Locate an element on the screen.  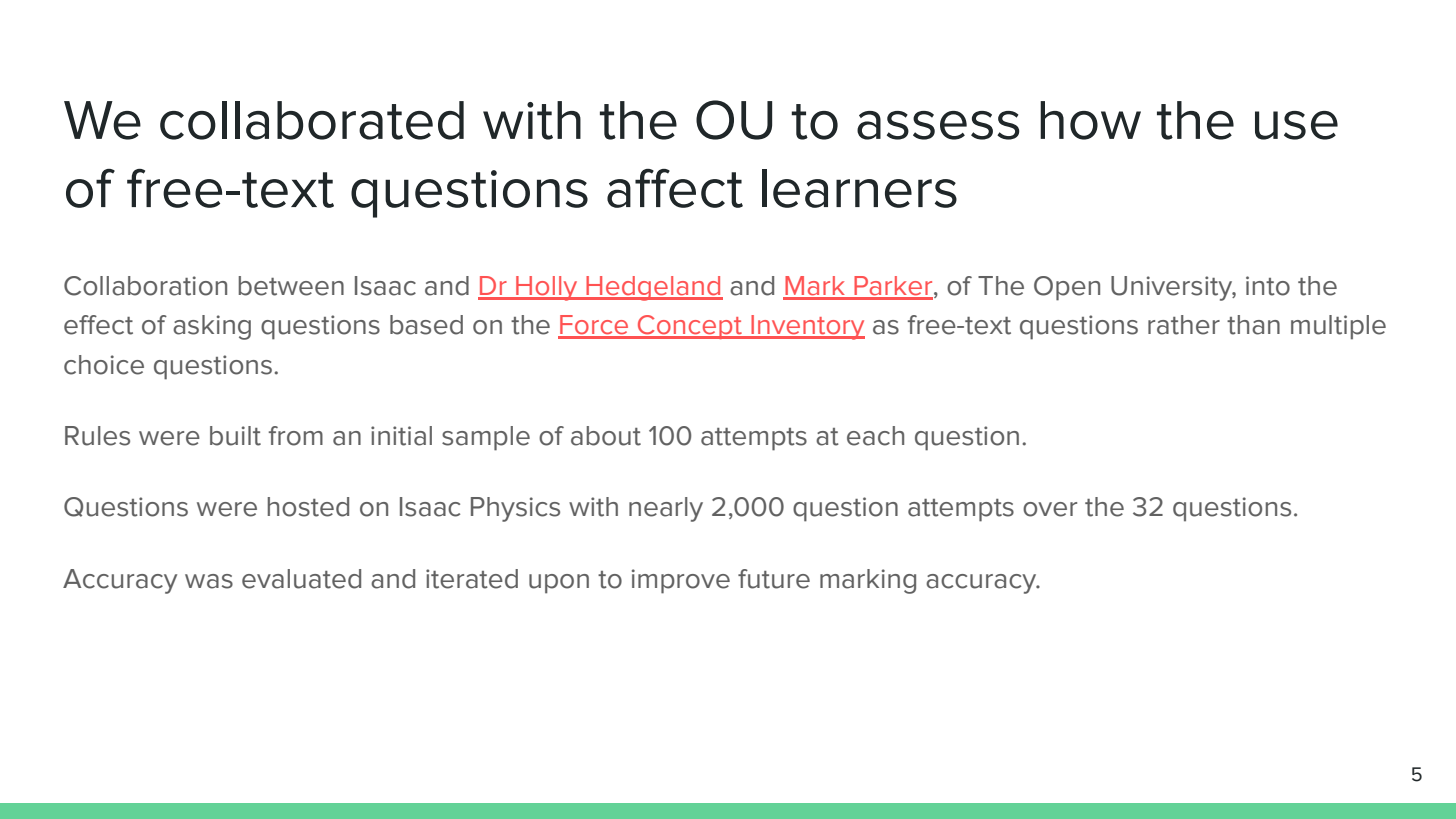
about is located at coordinates (606, 436).
